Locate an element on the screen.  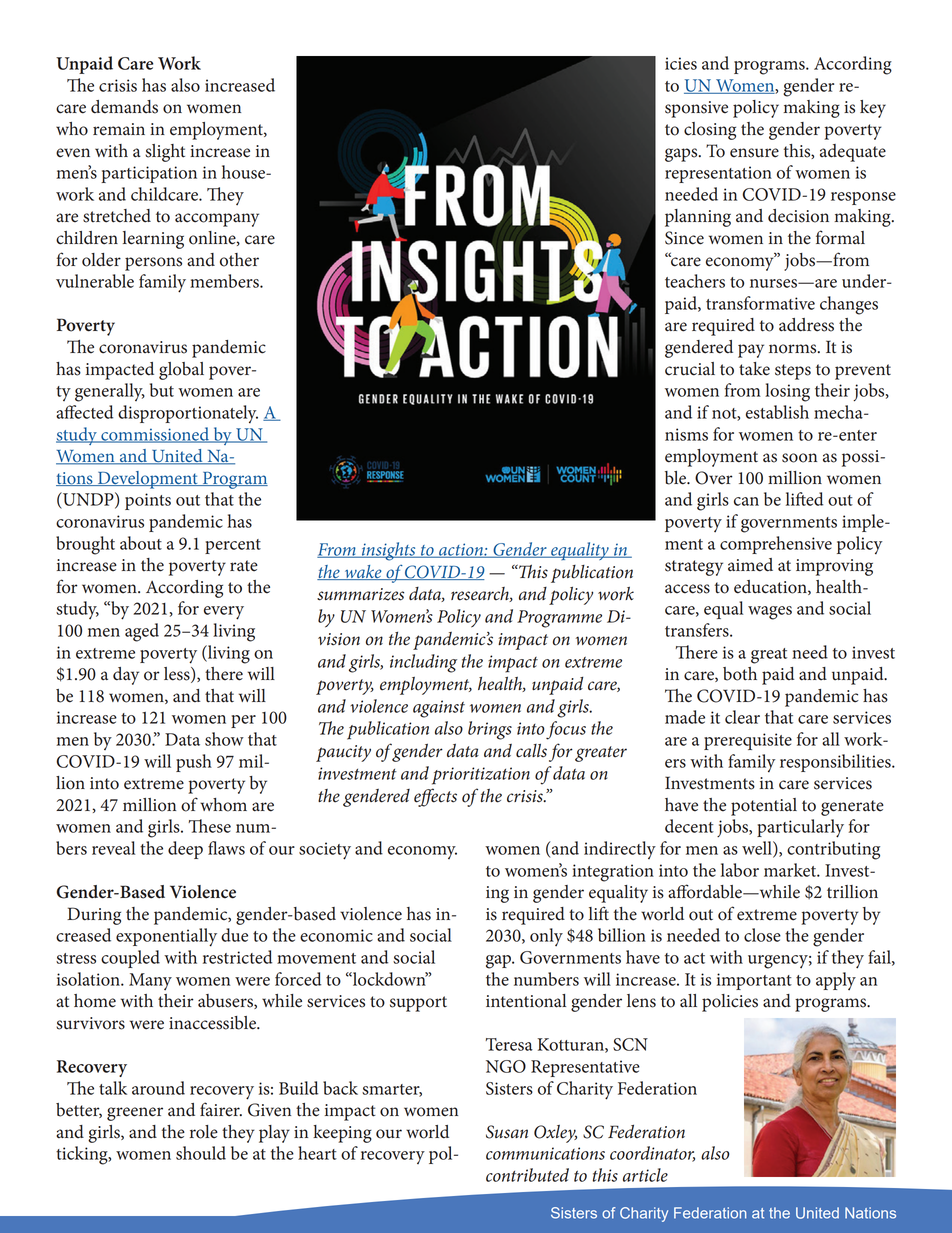
wages is located at coordinates (770, 613).
